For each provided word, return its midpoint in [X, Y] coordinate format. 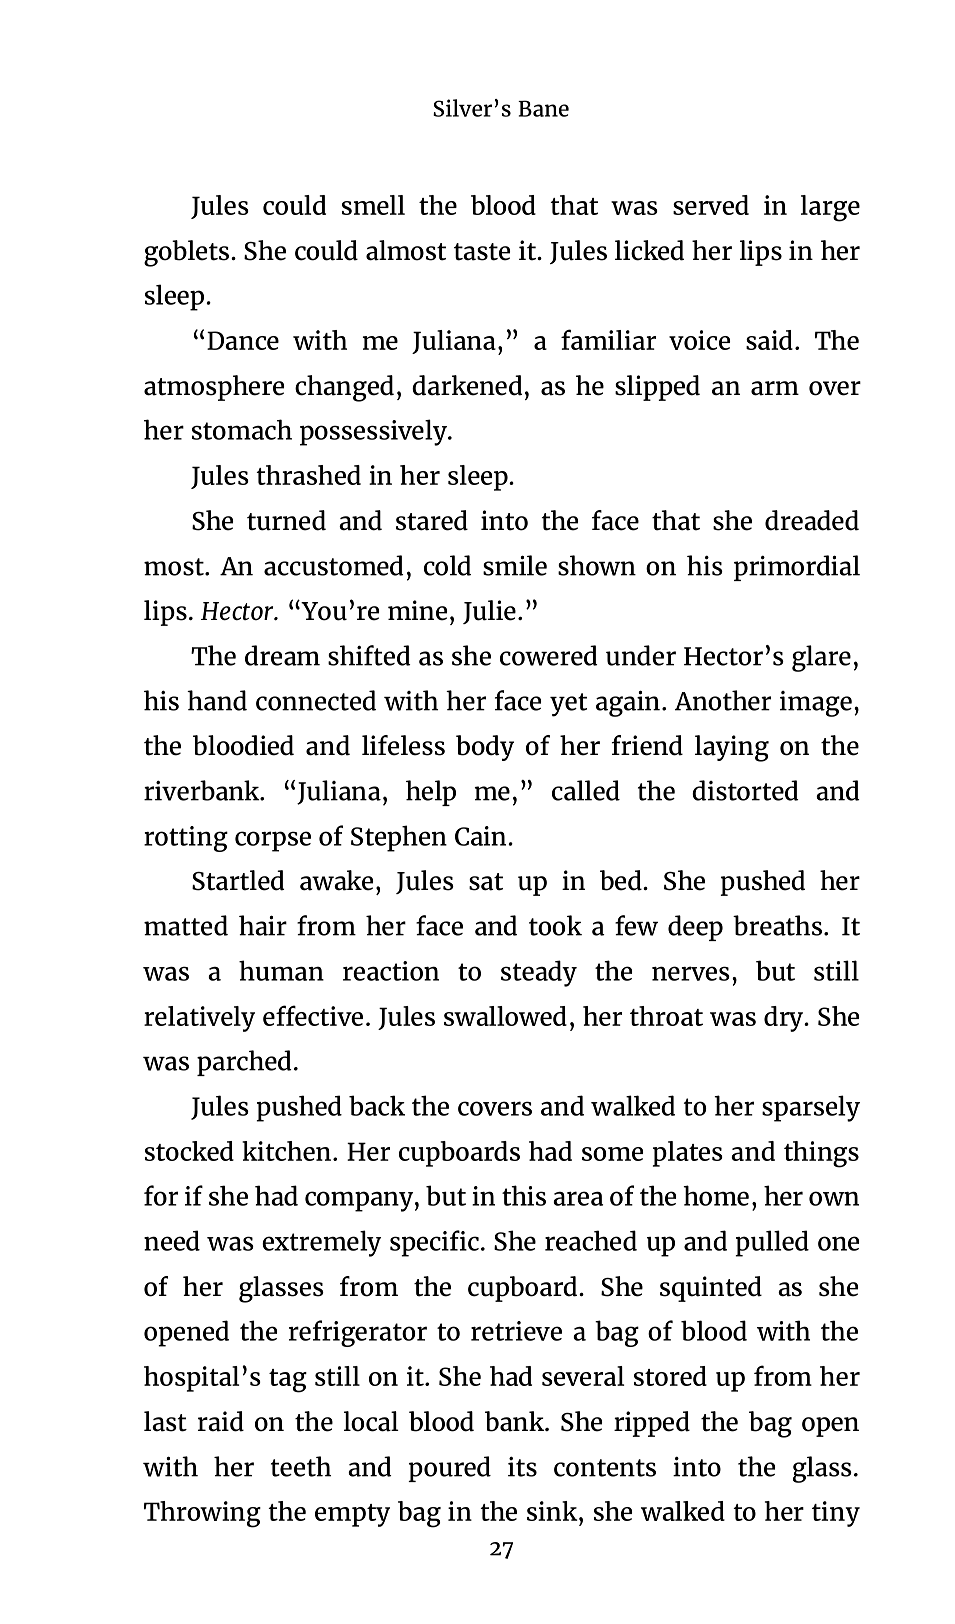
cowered [548, 655]
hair [263, 925]
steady [539, 973]
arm [775, 388]
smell [373, 205]
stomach [242, 429]
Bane [543, 108]
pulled [772, 1243]
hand [217, 700]
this [524, 1195]
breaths [777, 925]
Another [723, 700]
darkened [467, 385]
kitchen [286, 1151]
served [711, 205]
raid [221, 1421]
